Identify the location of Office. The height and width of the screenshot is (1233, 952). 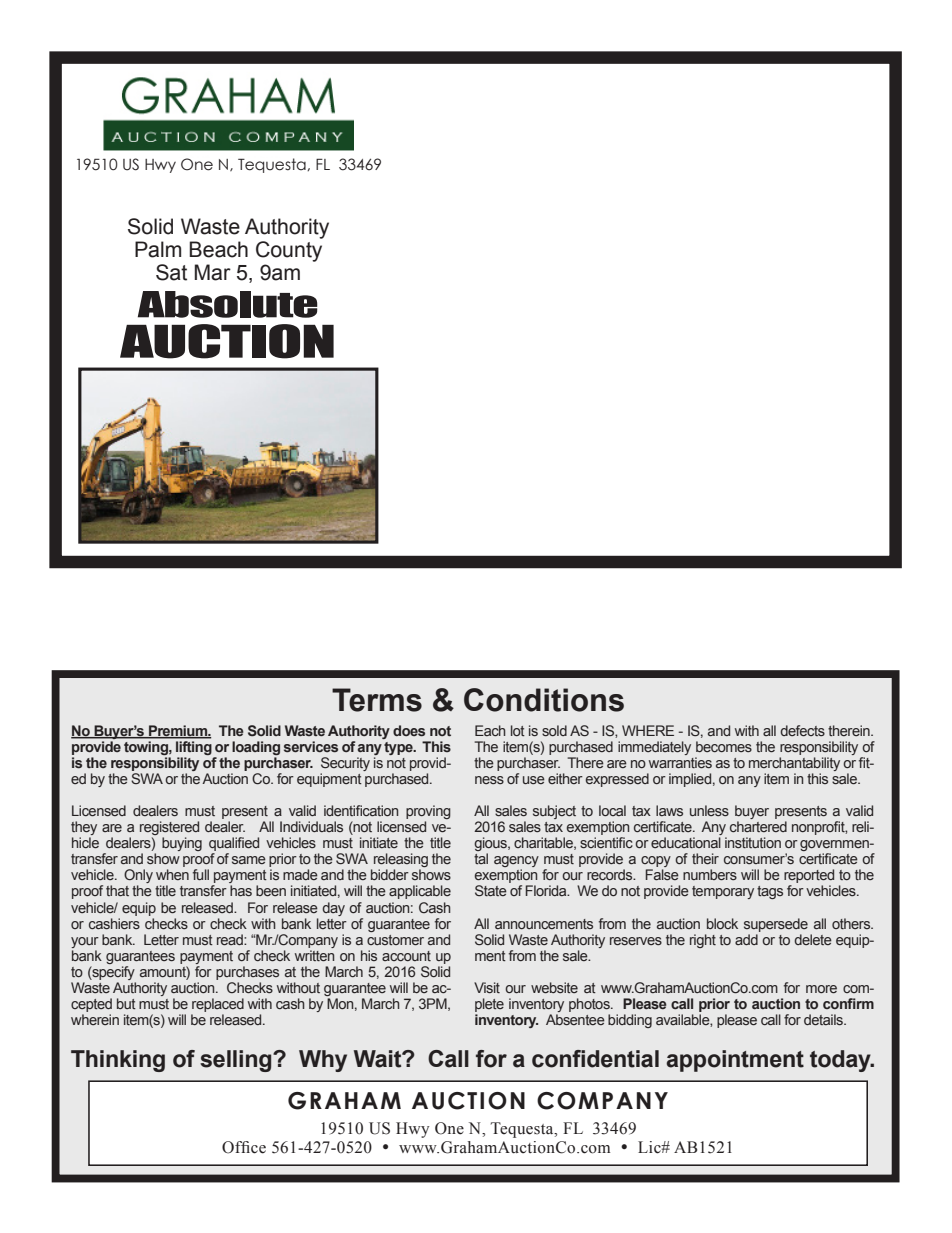
(244, 1147).
